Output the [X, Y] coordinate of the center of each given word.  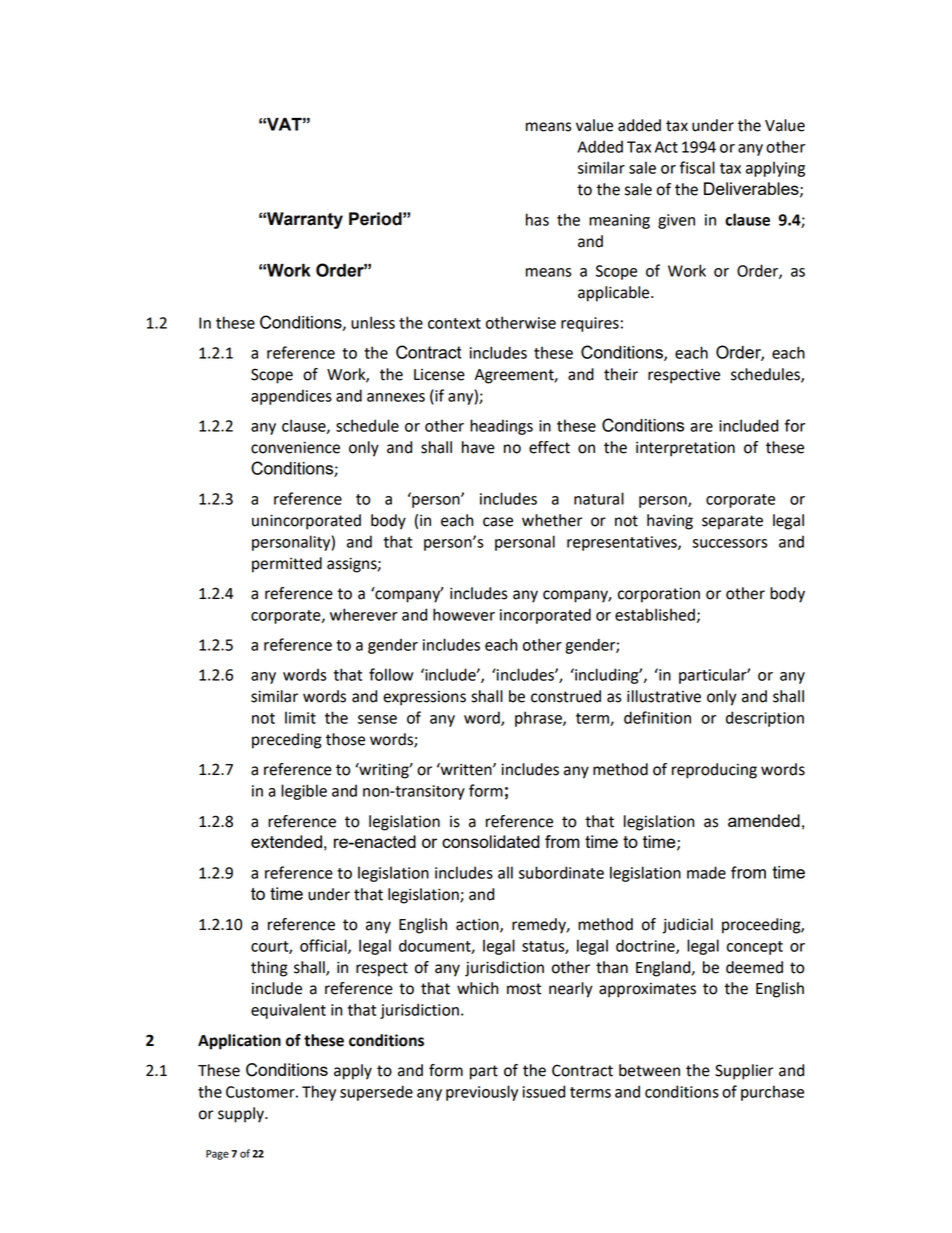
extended [286, 841]
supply [242, 1115]
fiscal [697, 167]
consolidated [491, 841]
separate [732, 522]
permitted [287, 565]
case [498, 522]
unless [373, 322]
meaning [619, 221]
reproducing [714, 771]
